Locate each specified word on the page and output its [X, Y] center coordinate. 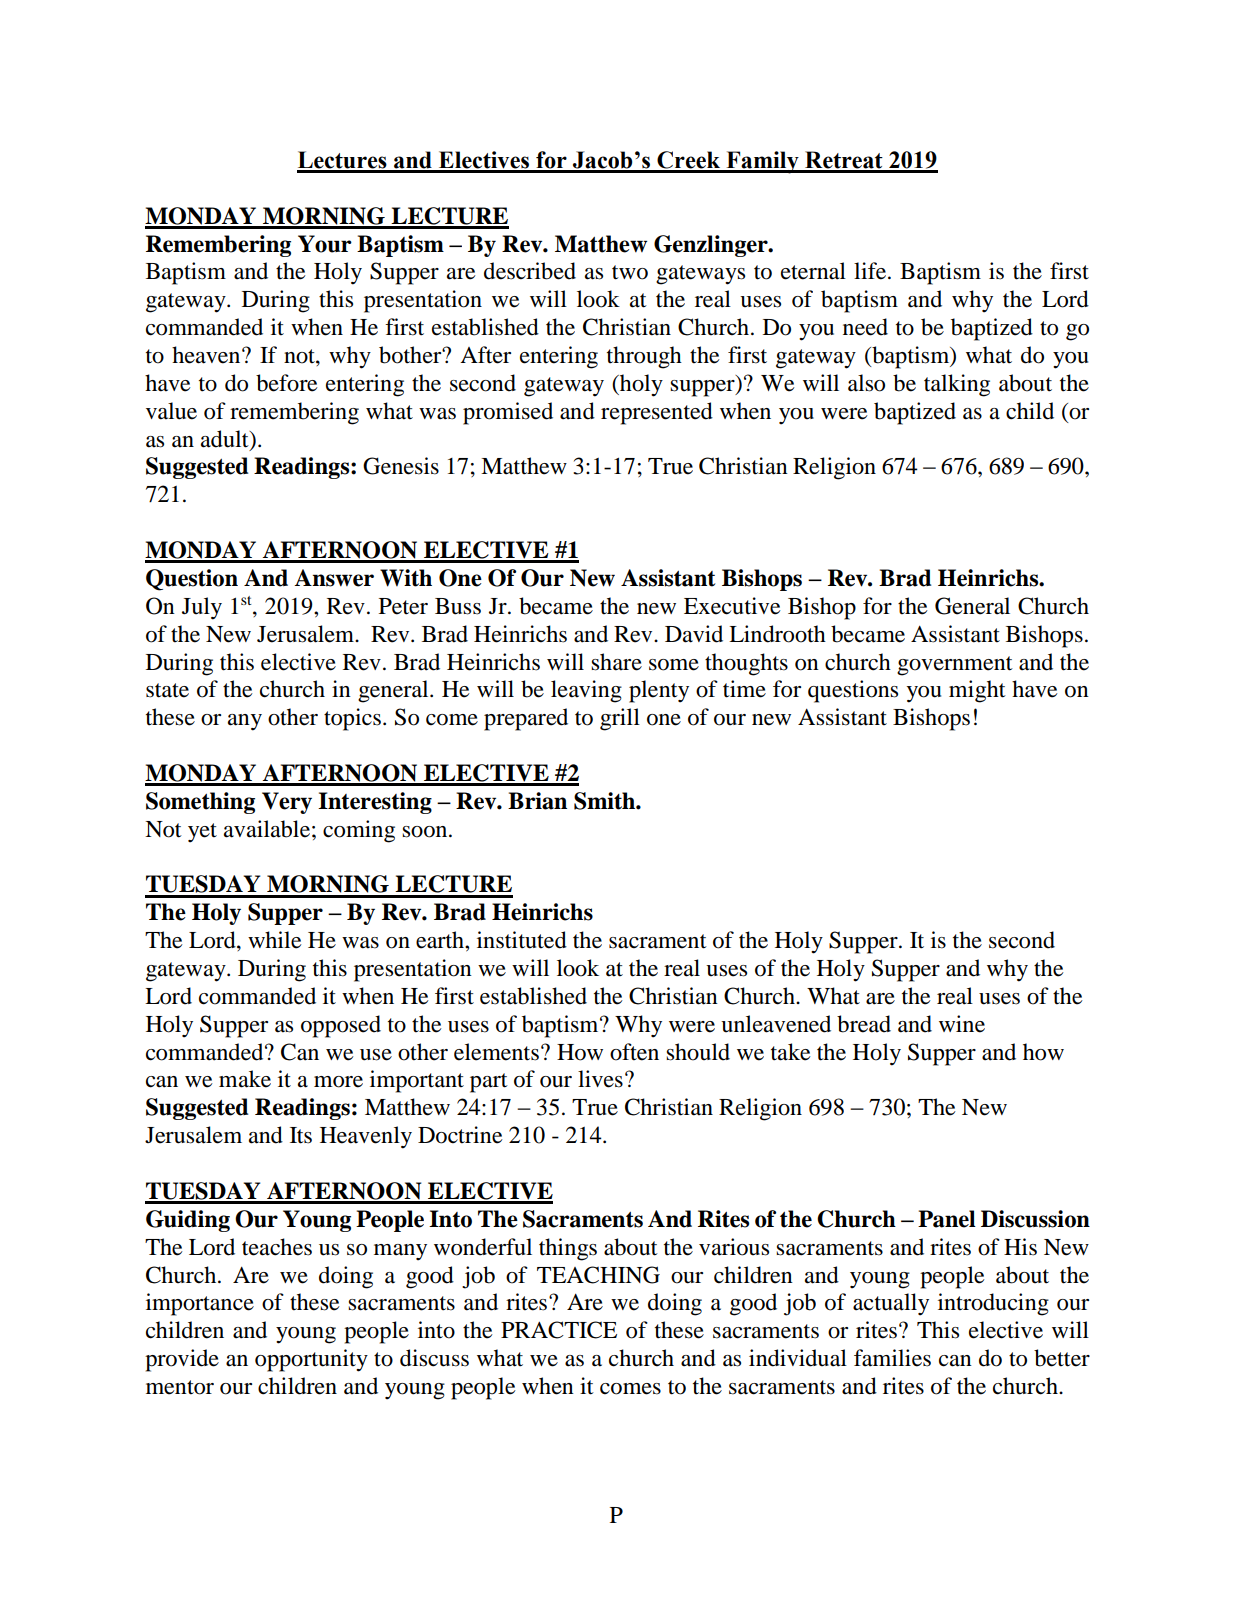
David [694, 634]
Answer [334, 578]
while [275, 940]
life [871, 271]
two [630, 272]
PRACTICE [559, 1330]
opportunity [311, 1360]
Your [325, 244]
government [955, 666]
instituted [522, 940]
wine [962, 1024]
